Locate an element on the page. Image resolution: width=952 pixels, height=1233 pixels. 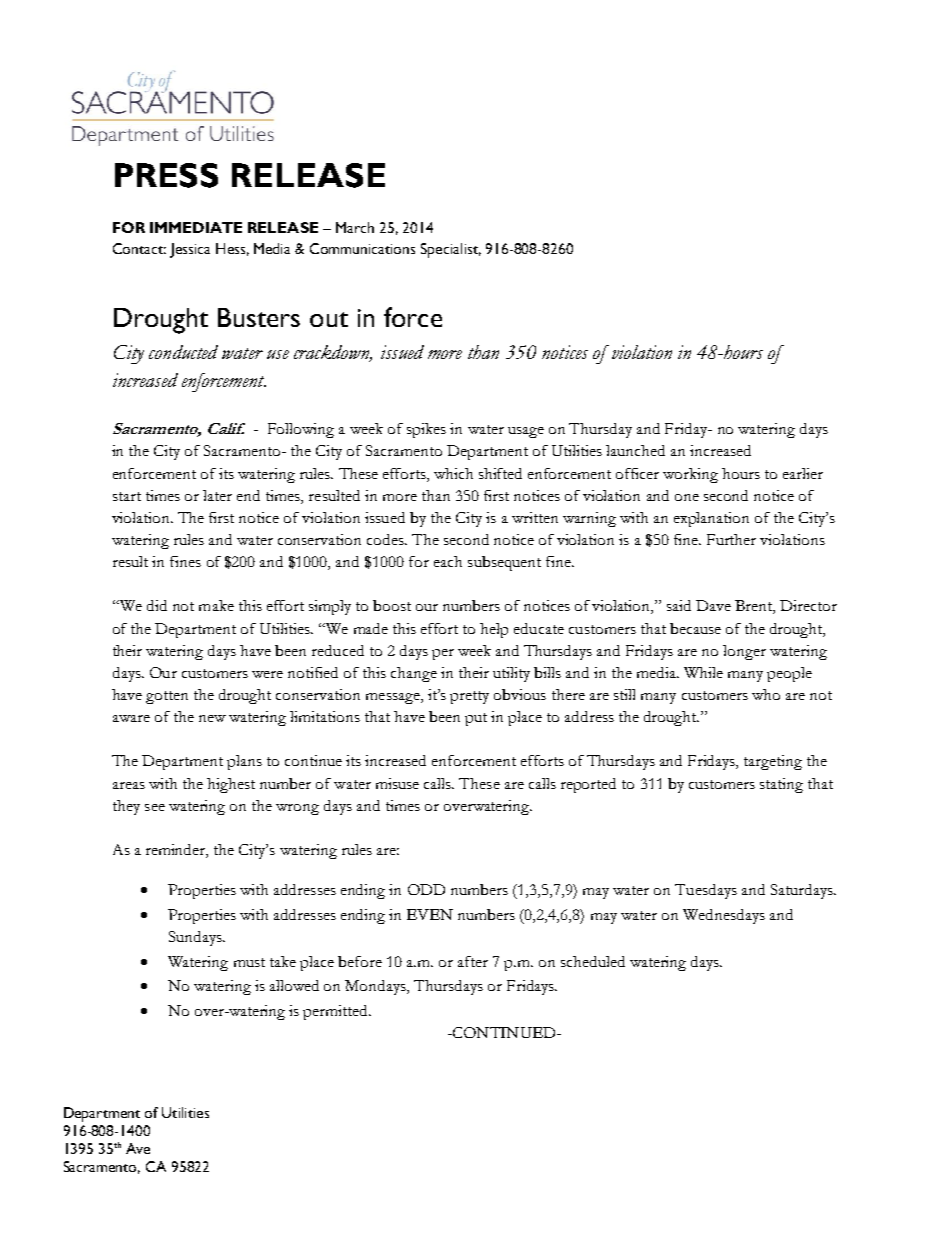
later is located at coordinates (217, 495).
